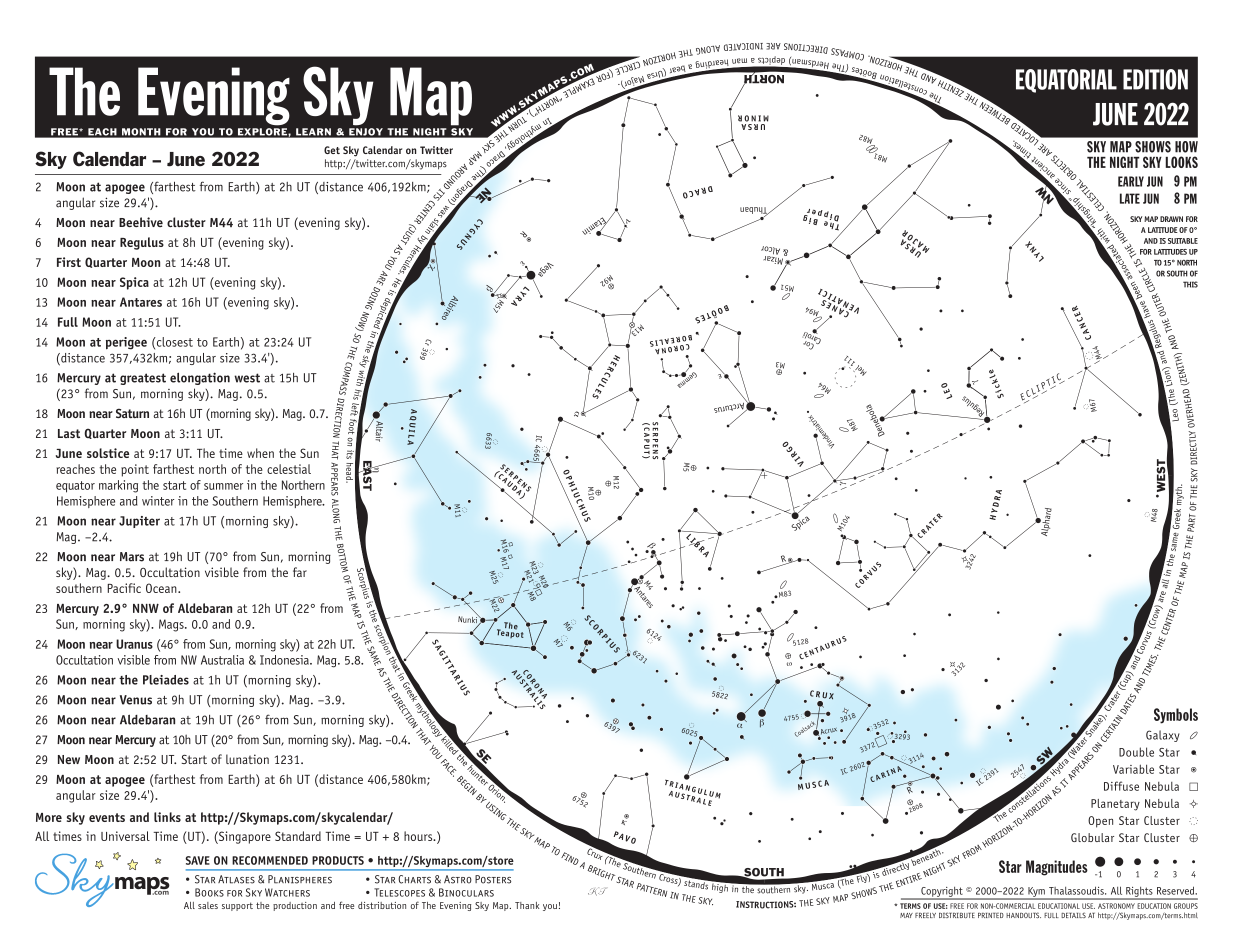 Image resolution: width=1233 pixels, height=952 pixels. What do you see at coordinates (332, 150) in the screenshot?
I see `Get` at bounding box center [332, 150].
